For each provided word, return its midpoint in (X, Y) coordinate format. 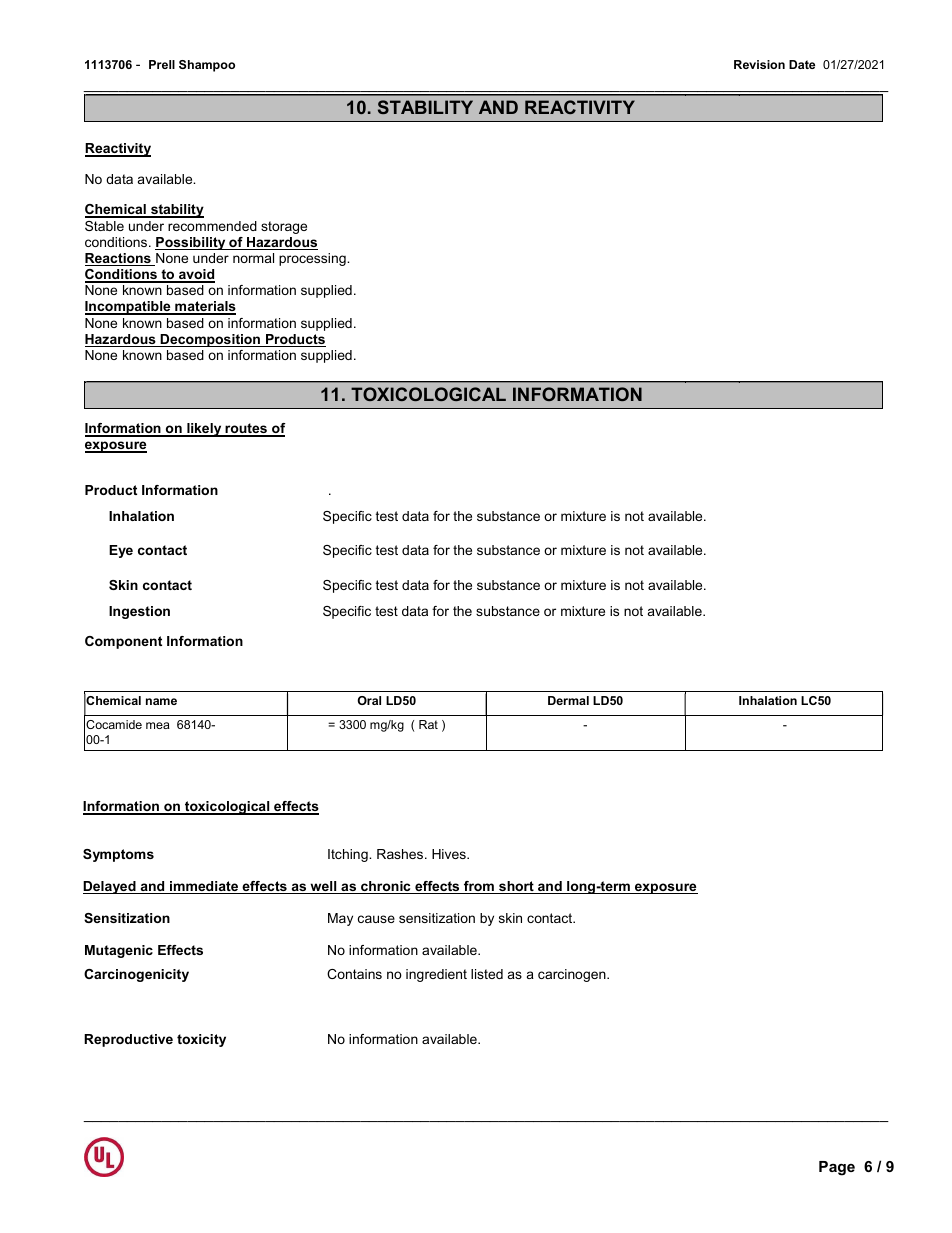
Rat (428, 724)
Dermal (568, 700)
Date (802, 64)
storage (284, 227)
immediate (204, 887)
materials (204, 308)
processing (313, 259)
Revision (759, 64)
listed (487, 974)
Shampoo (207, 66)
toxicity (201, 1040)
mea (158, 725)
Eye (121, 551)
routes (246, 429)
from (479, 887)
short (516, 887)
